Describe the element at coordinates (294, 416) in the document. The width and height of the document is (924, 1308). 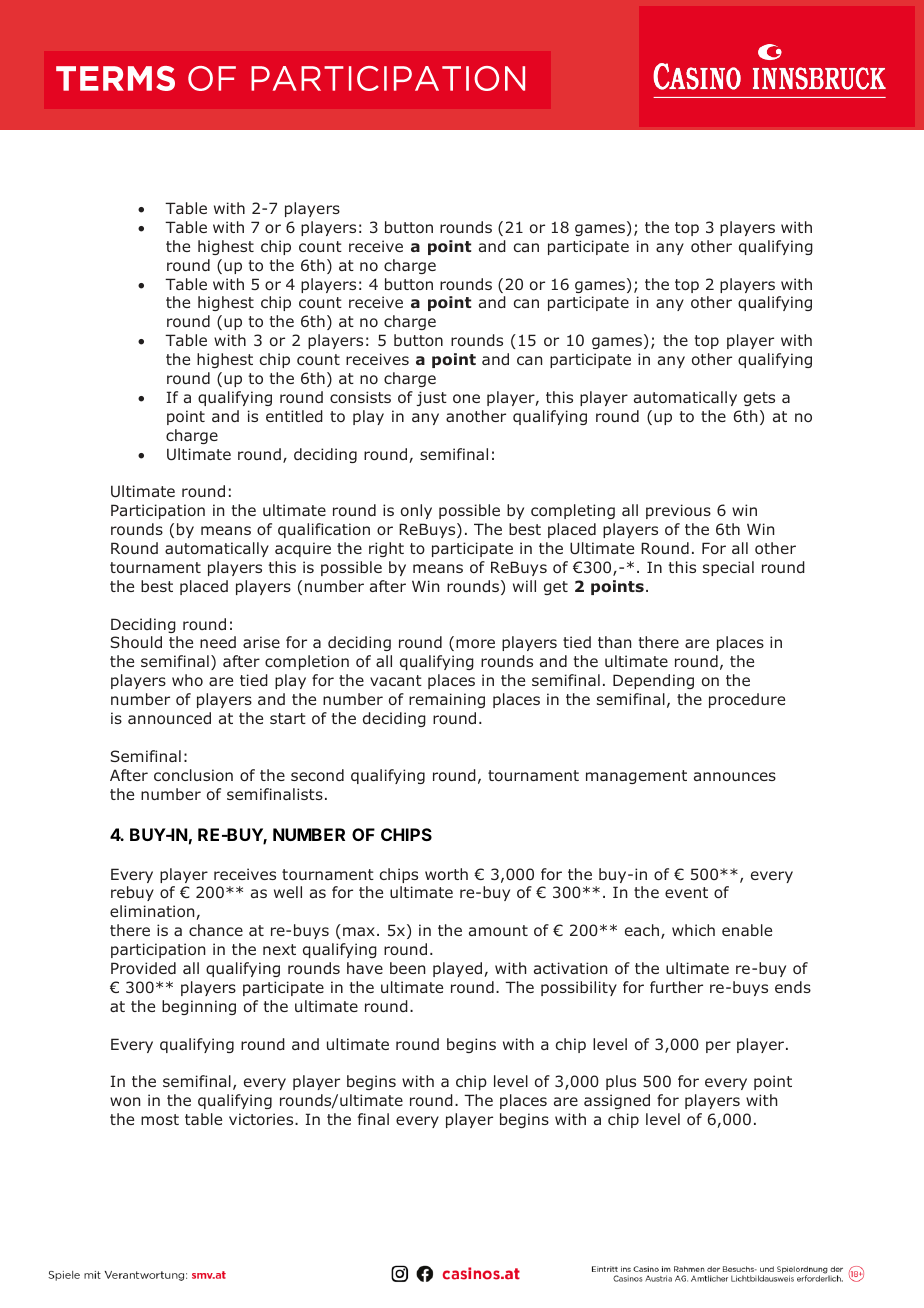
I see `entitled` at that location.
